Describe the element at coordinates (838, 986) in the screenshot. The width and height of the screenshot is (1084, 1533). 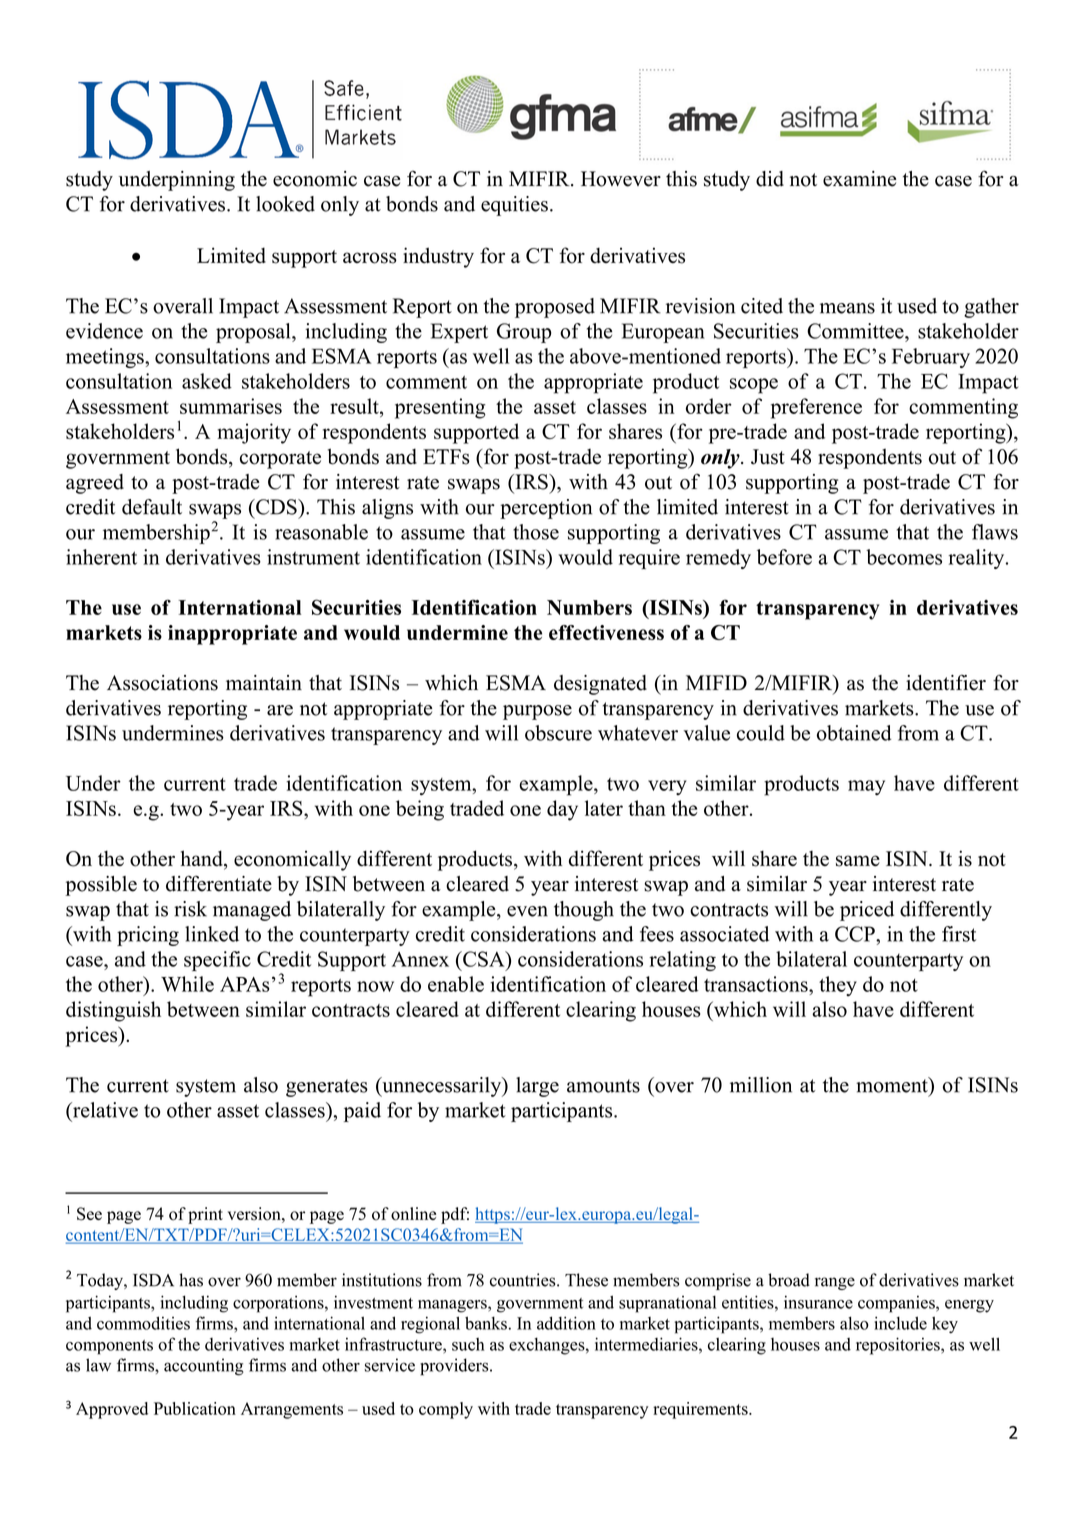
I see `they` at that location.
